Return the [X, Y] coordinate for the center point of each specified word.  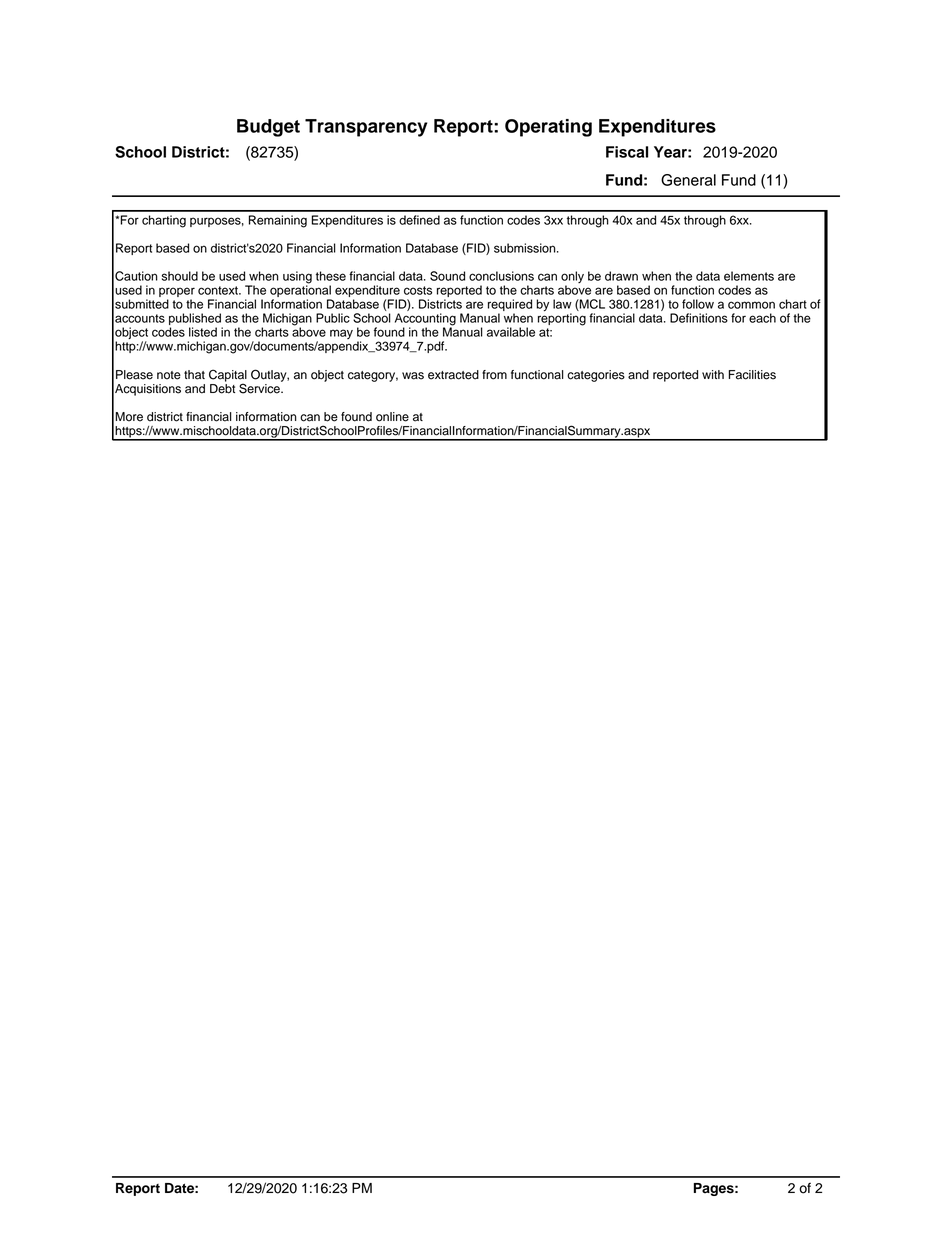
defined [419, 220]
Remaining [278, 221]
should [180, 276]
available [511, 332]
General [688, 180]
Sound [447, 276]
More [129, 417]
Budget [268, 128]
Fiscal [627, 152]
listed [203, 332]
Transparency [366, 128]
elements [749, 276]
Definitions [699, 318]
